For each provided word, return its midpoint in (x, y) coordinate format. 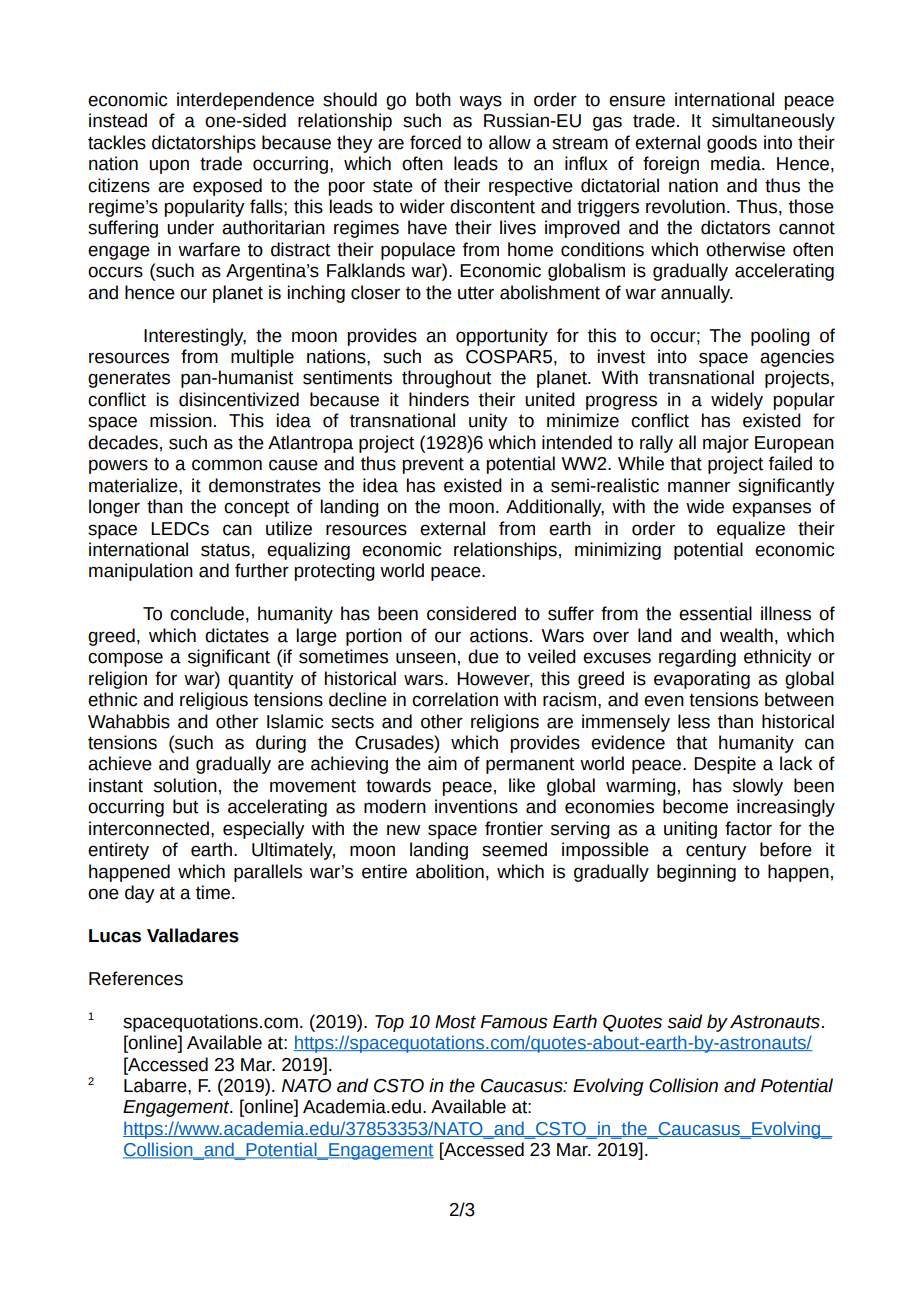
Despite (725, 765)
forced (435, 142)
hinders (439, 399)
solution (185, 785)
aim (442, 763)
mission (181, 420)
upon (169, 166)
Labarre (156, 1085)
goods (732, 144)
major (726, 444)
